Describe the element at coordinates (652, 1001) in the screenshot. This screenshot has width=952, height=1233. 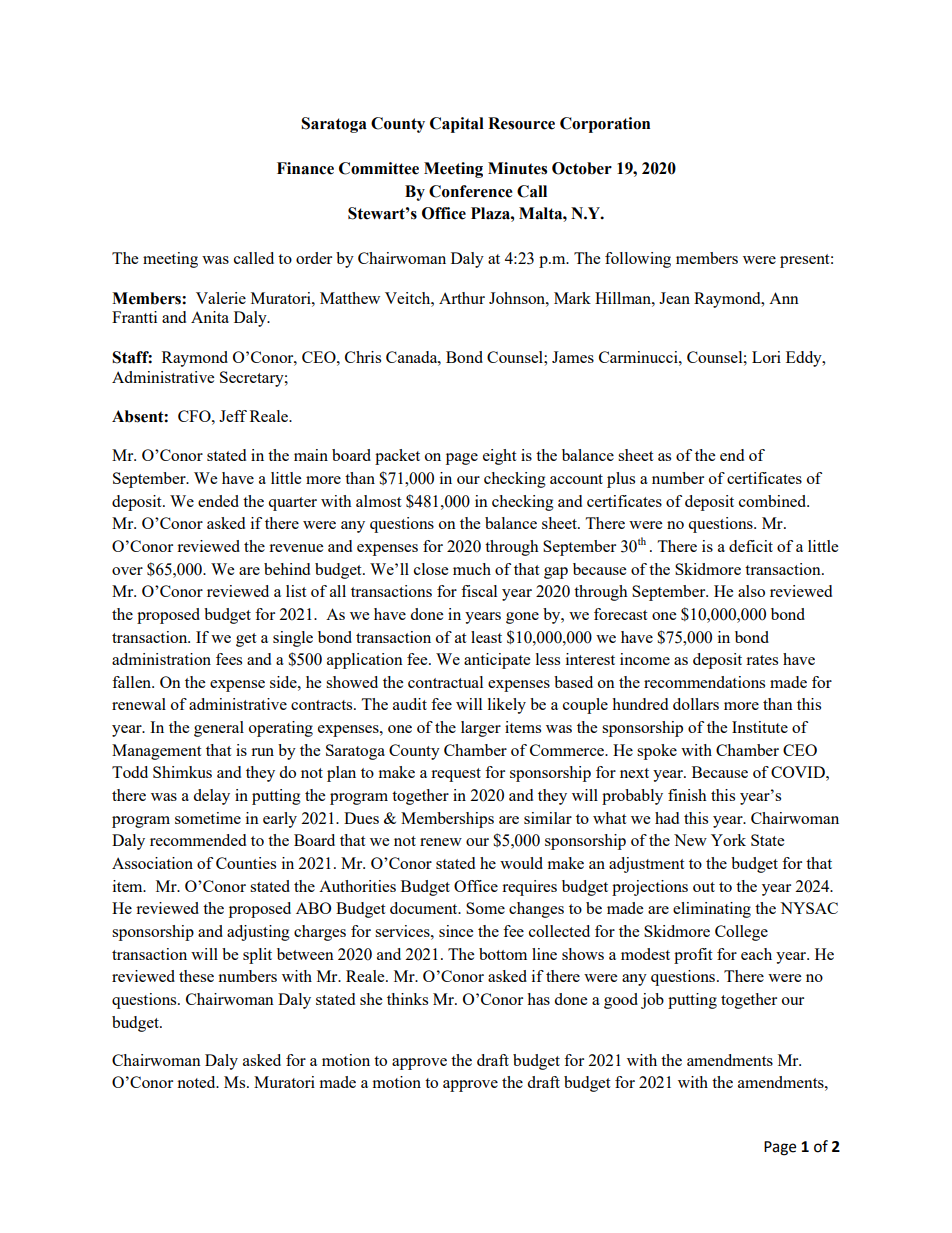
I see `job` at that location.
